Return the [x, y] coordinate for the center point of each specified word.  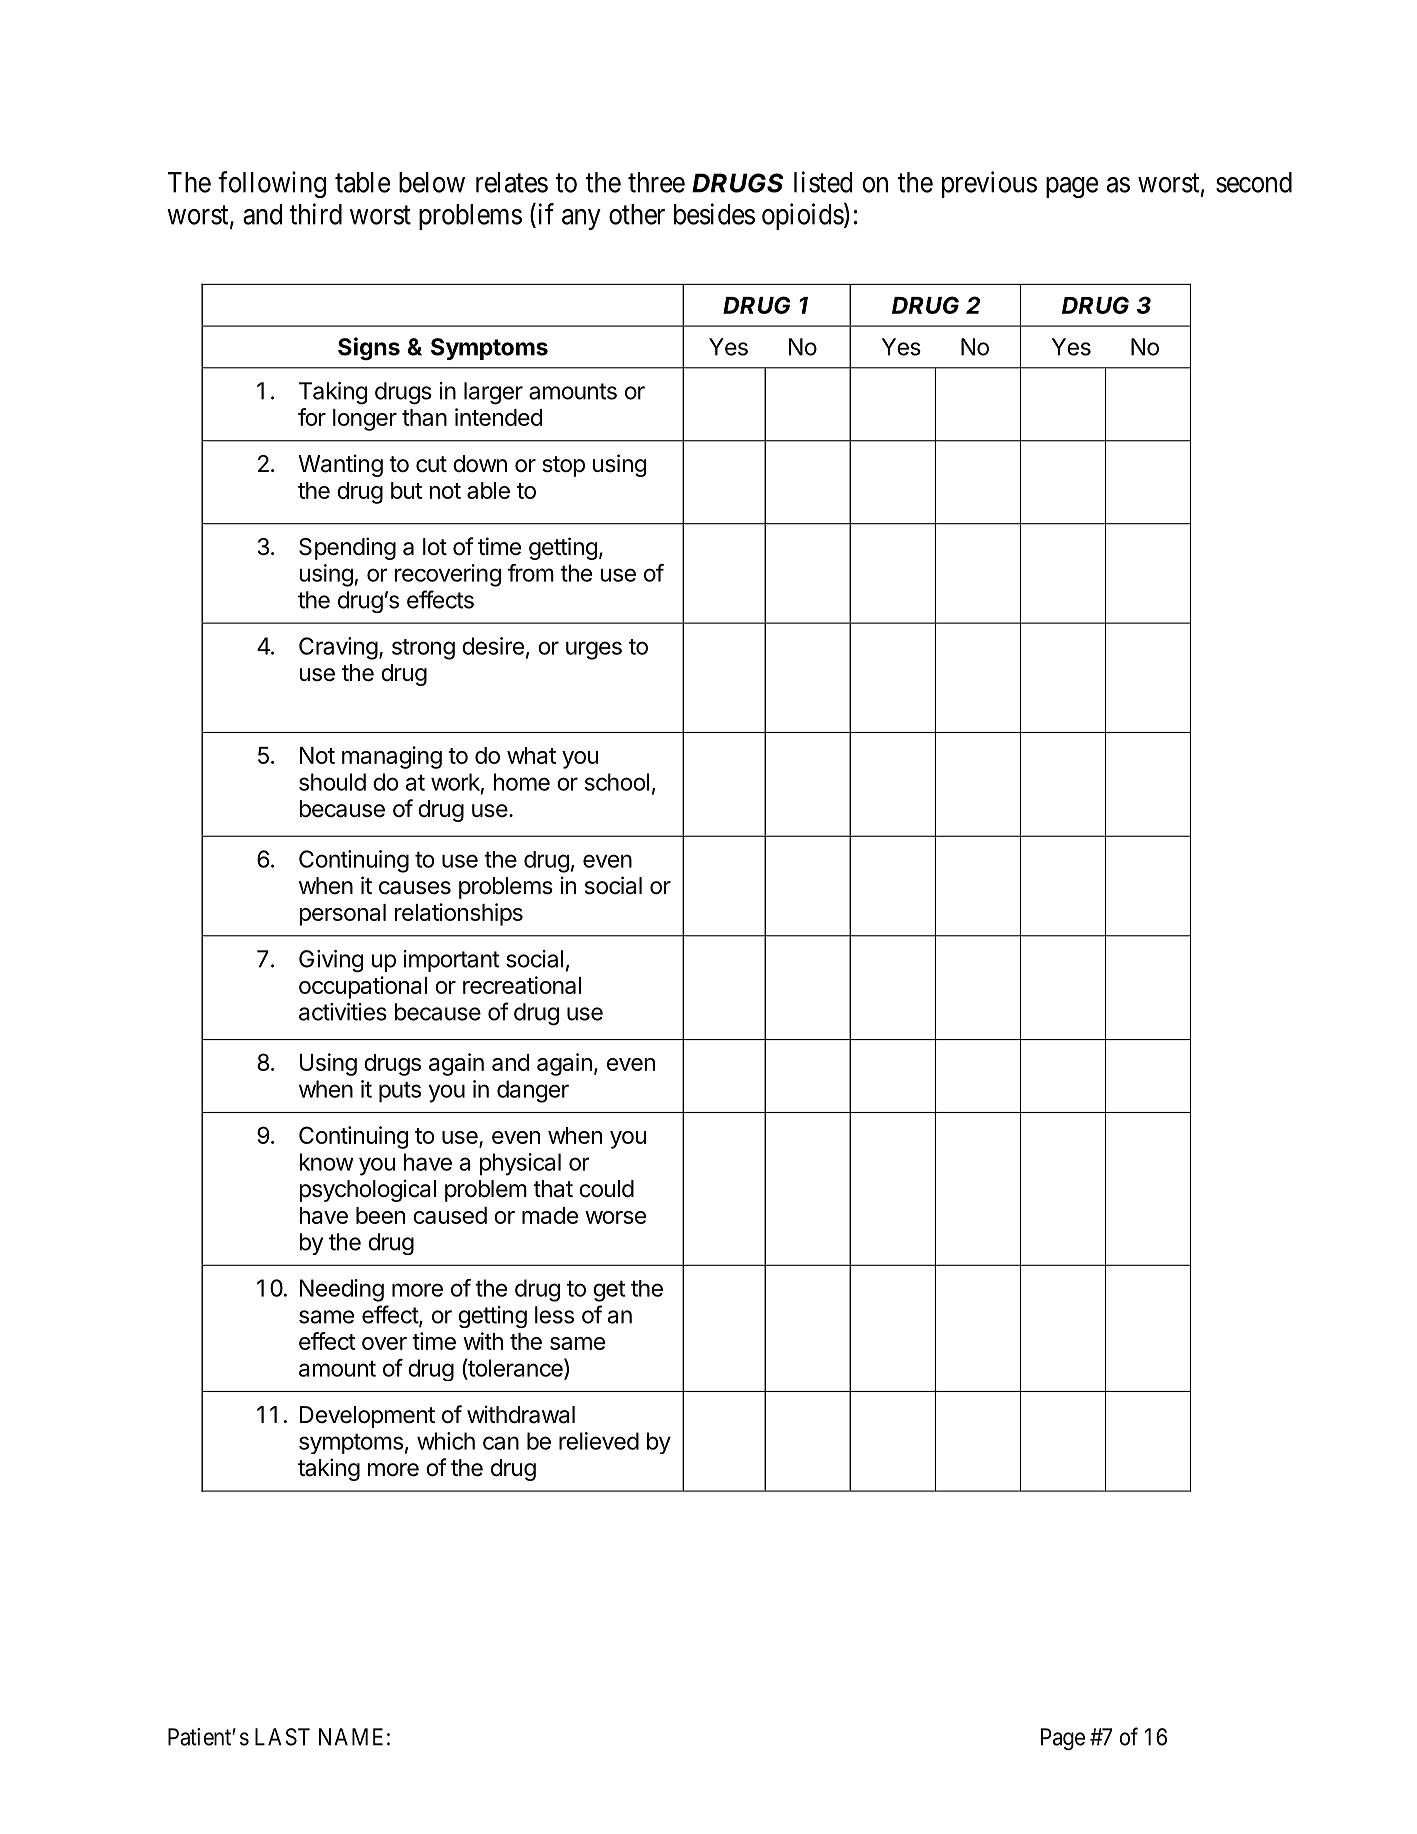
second [1254, 182]
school [617, 782]
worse [615, 1217]
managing [392, 757]
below [432, 182]
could [606, 1189]
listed [823, 182]
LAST [282, 1737]
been [380, 1215]
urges [594, 650]
